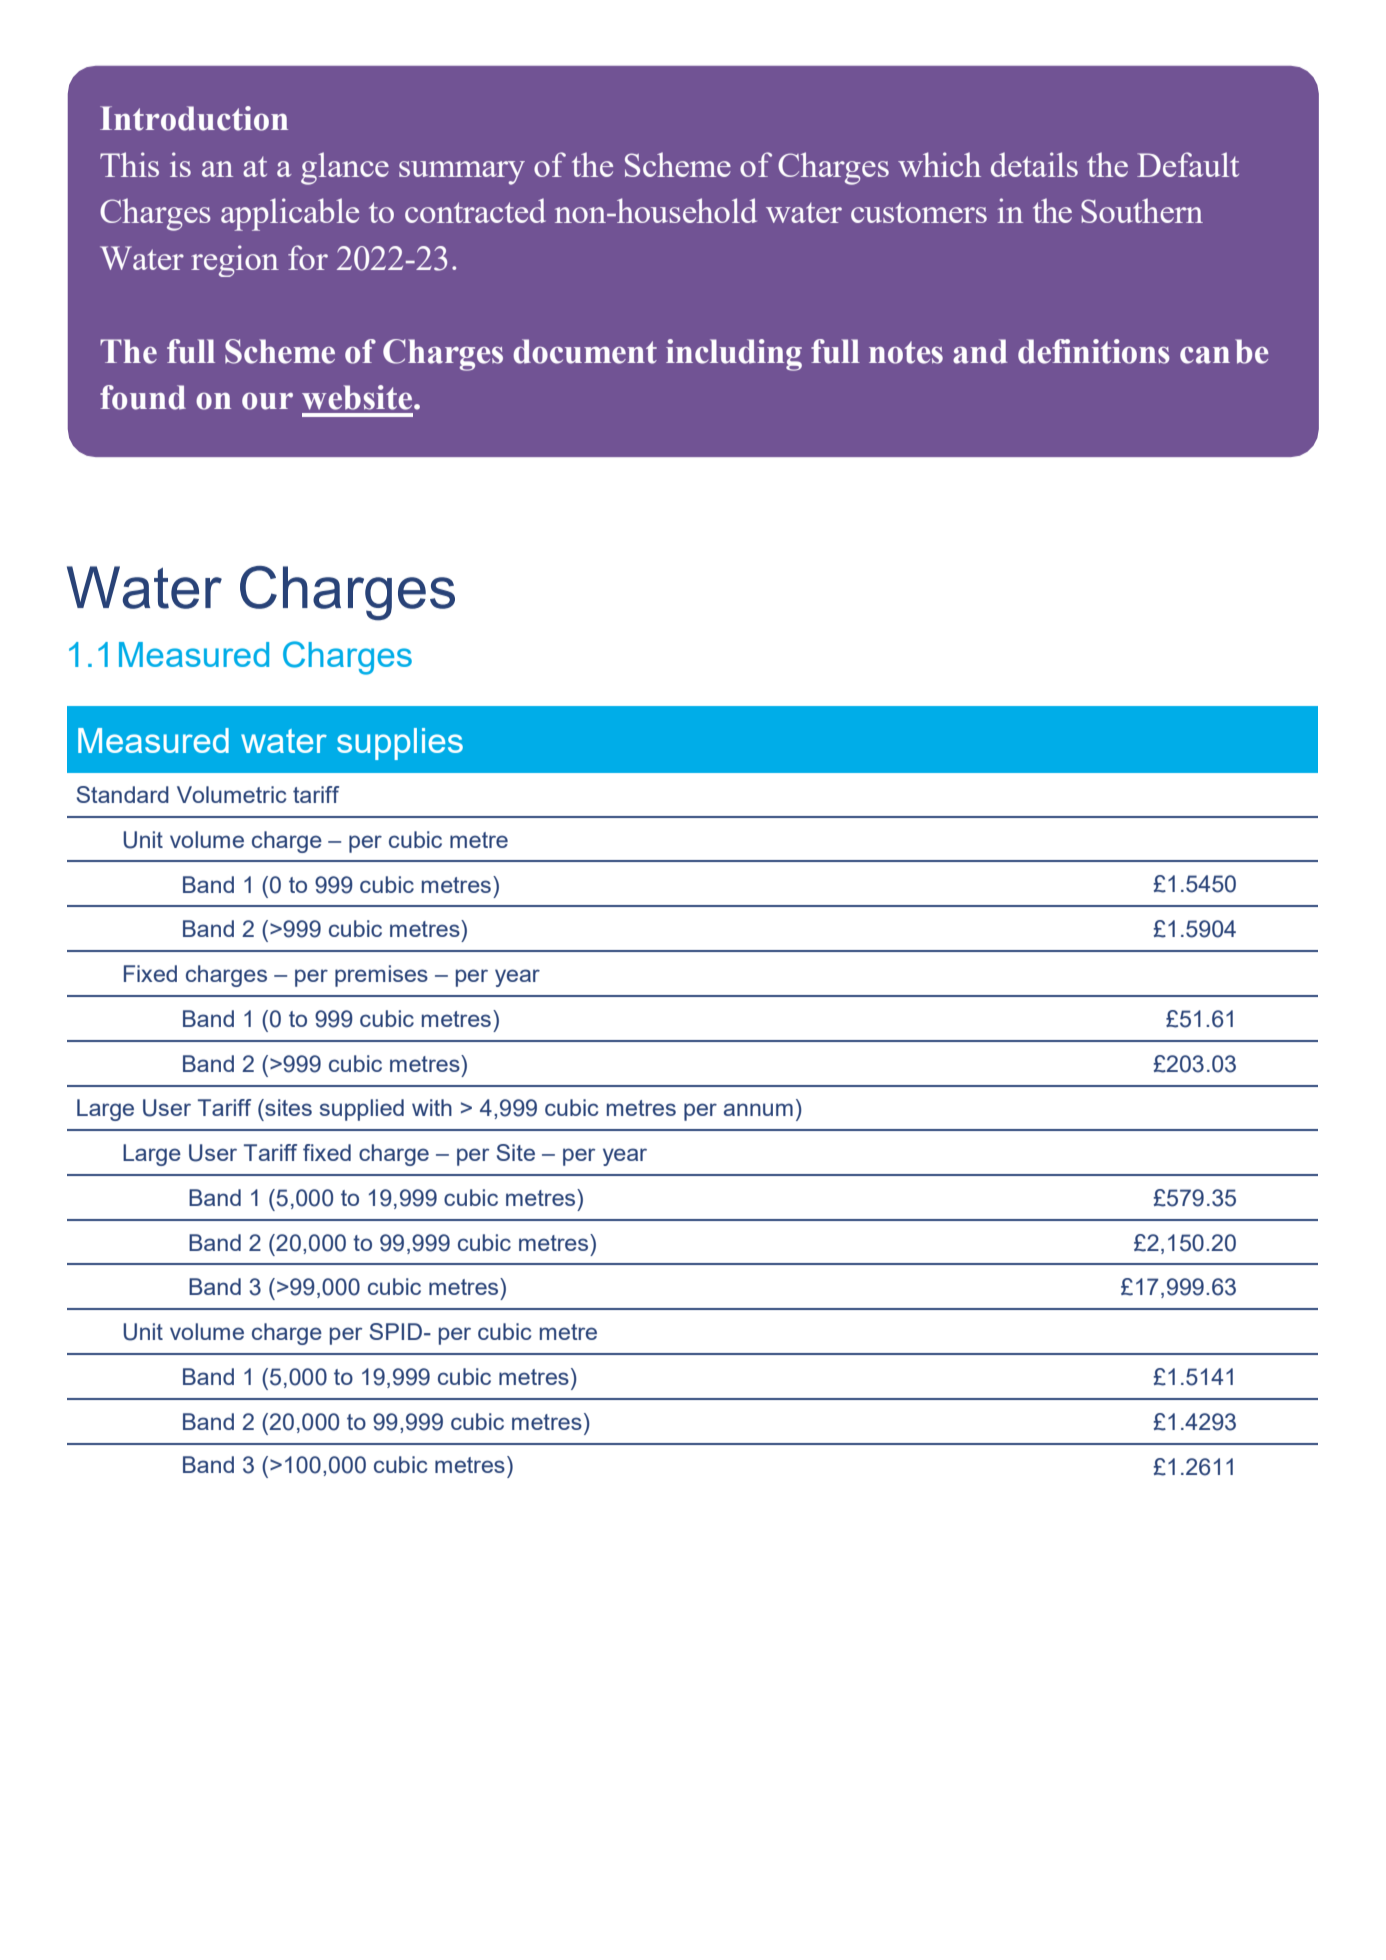 The image size is (1386, 1960). I want to click on Introduction, so click(194, 118).
